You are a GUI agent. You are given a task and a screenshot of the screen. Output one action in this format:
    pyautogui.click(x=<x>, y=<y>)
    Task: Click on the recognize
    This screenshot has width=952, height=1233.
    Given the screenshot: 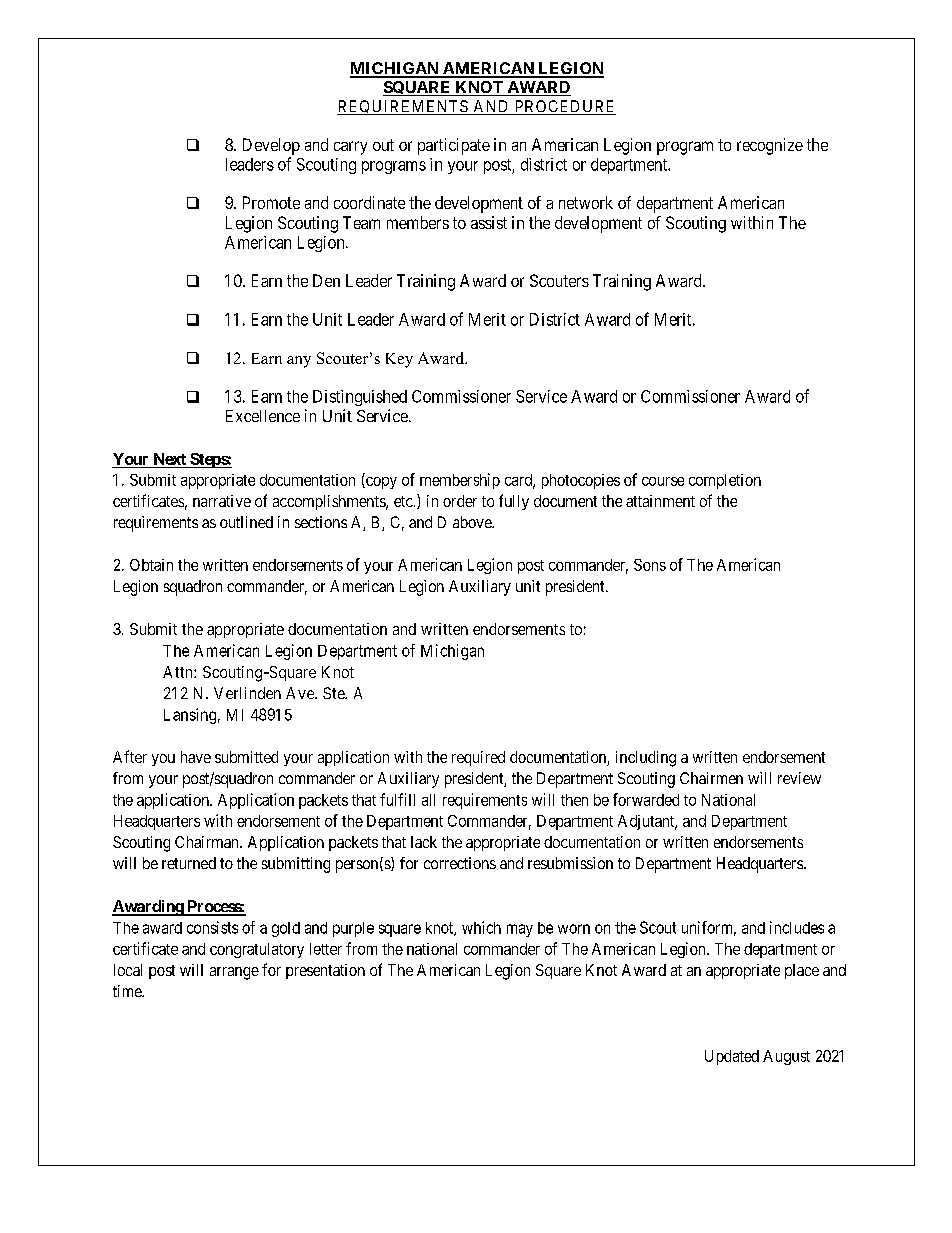 What is the action you would take?
    pyautogui.click(x=770, y=146)
